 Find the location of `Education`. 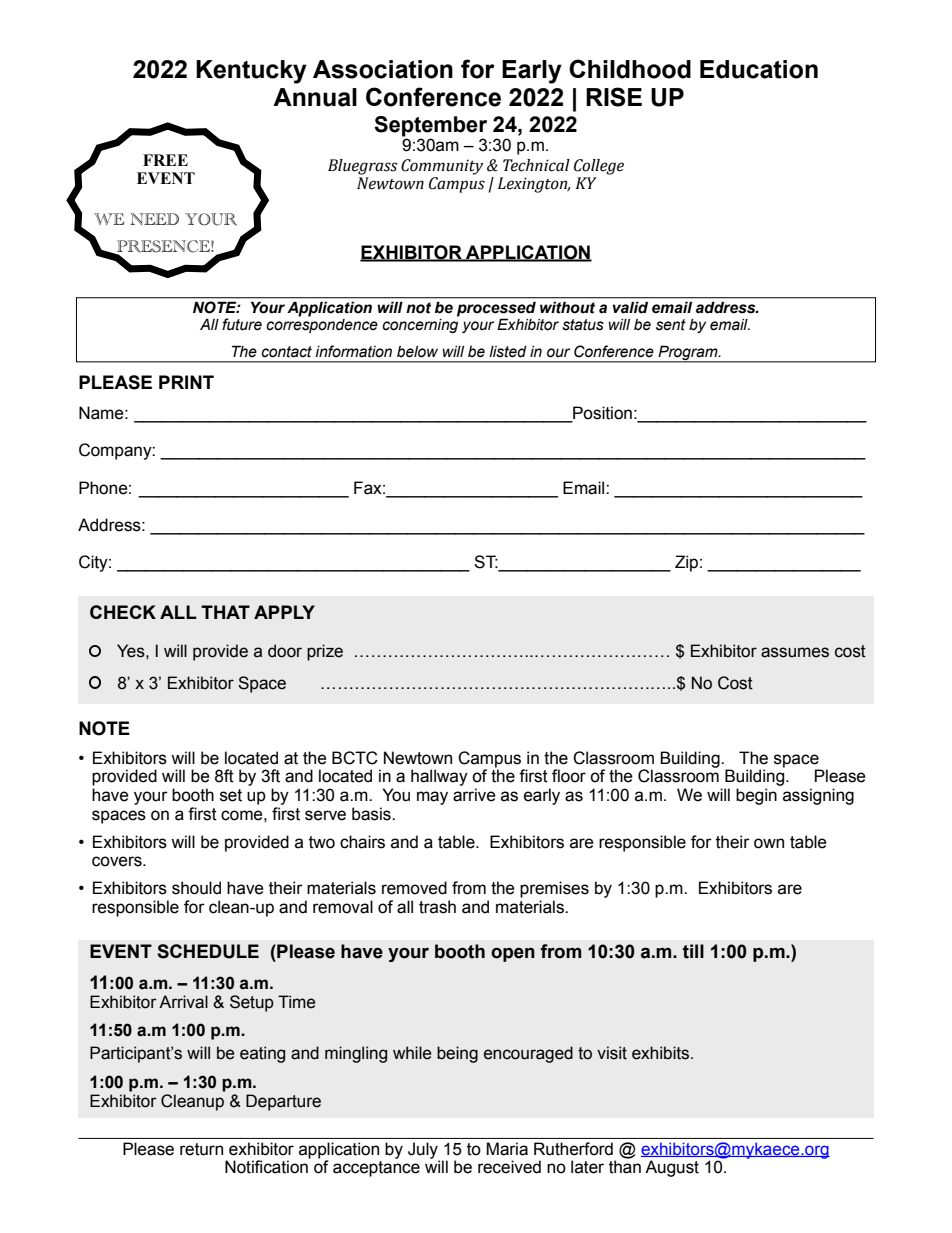

Education is located at coordinates (759, 69).
